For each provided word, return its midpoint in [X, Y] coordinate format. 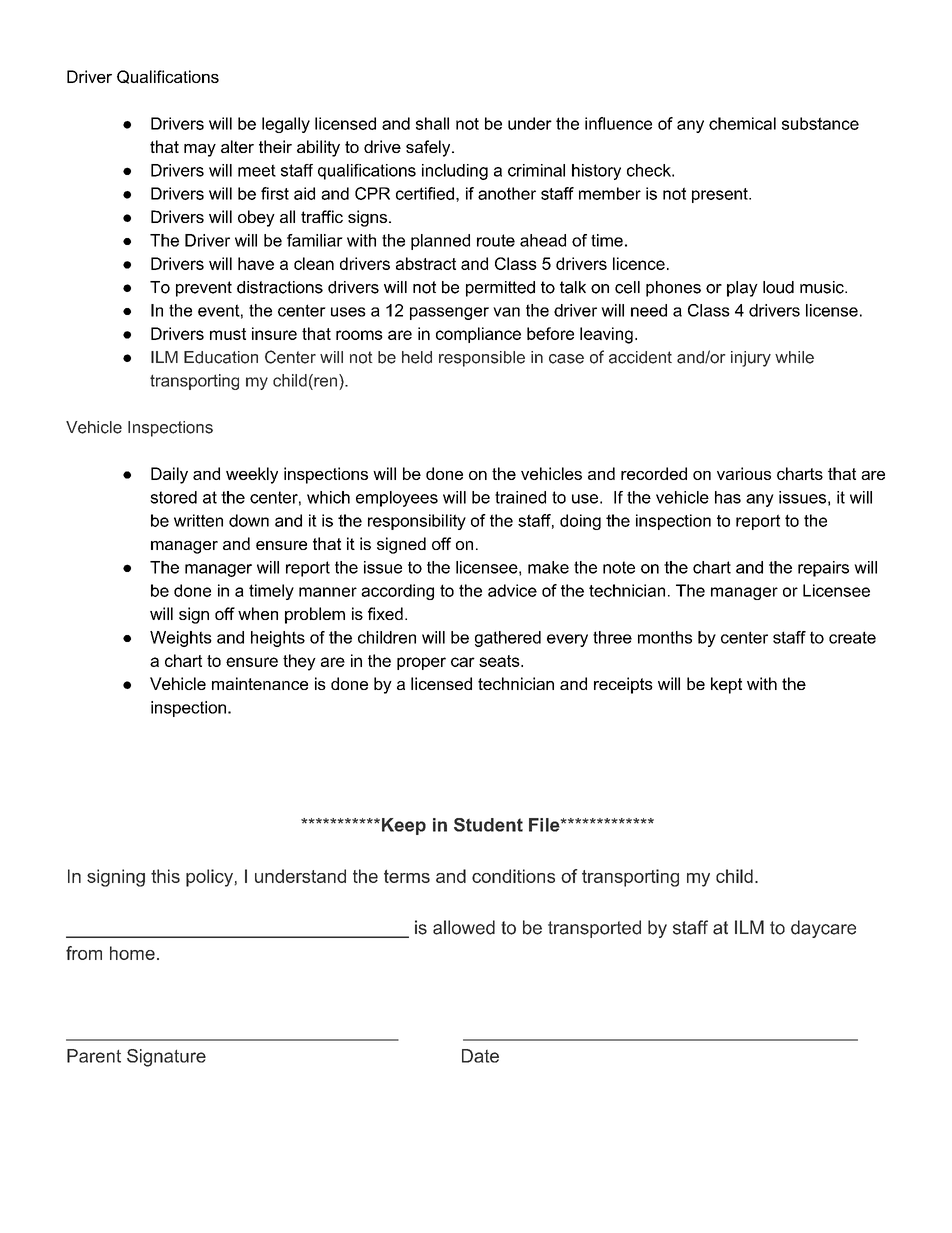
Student [488, 825]
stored [173, 497]
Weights [181, 639]
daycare [823, 929]
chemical [742, 123]
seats [500, 661]
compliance [478, 335]
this [165, 876]
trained [520, 497]
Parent [94, 1056]
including [455, 172]
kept [726, 685]
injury [751, 359]
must [228, 334]
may [200, 150]
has [728, 497]
